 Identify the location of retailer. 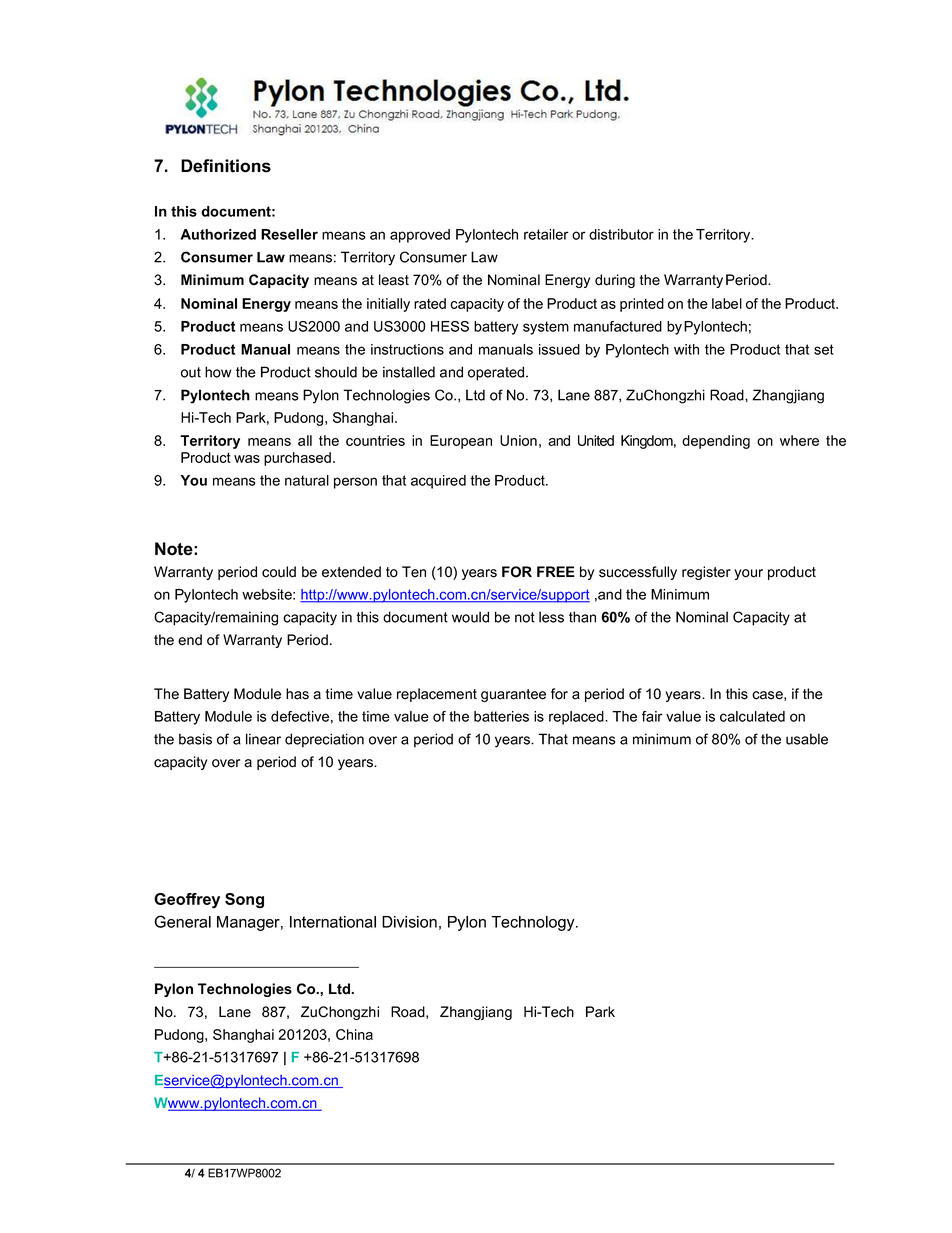
(546, 234).
